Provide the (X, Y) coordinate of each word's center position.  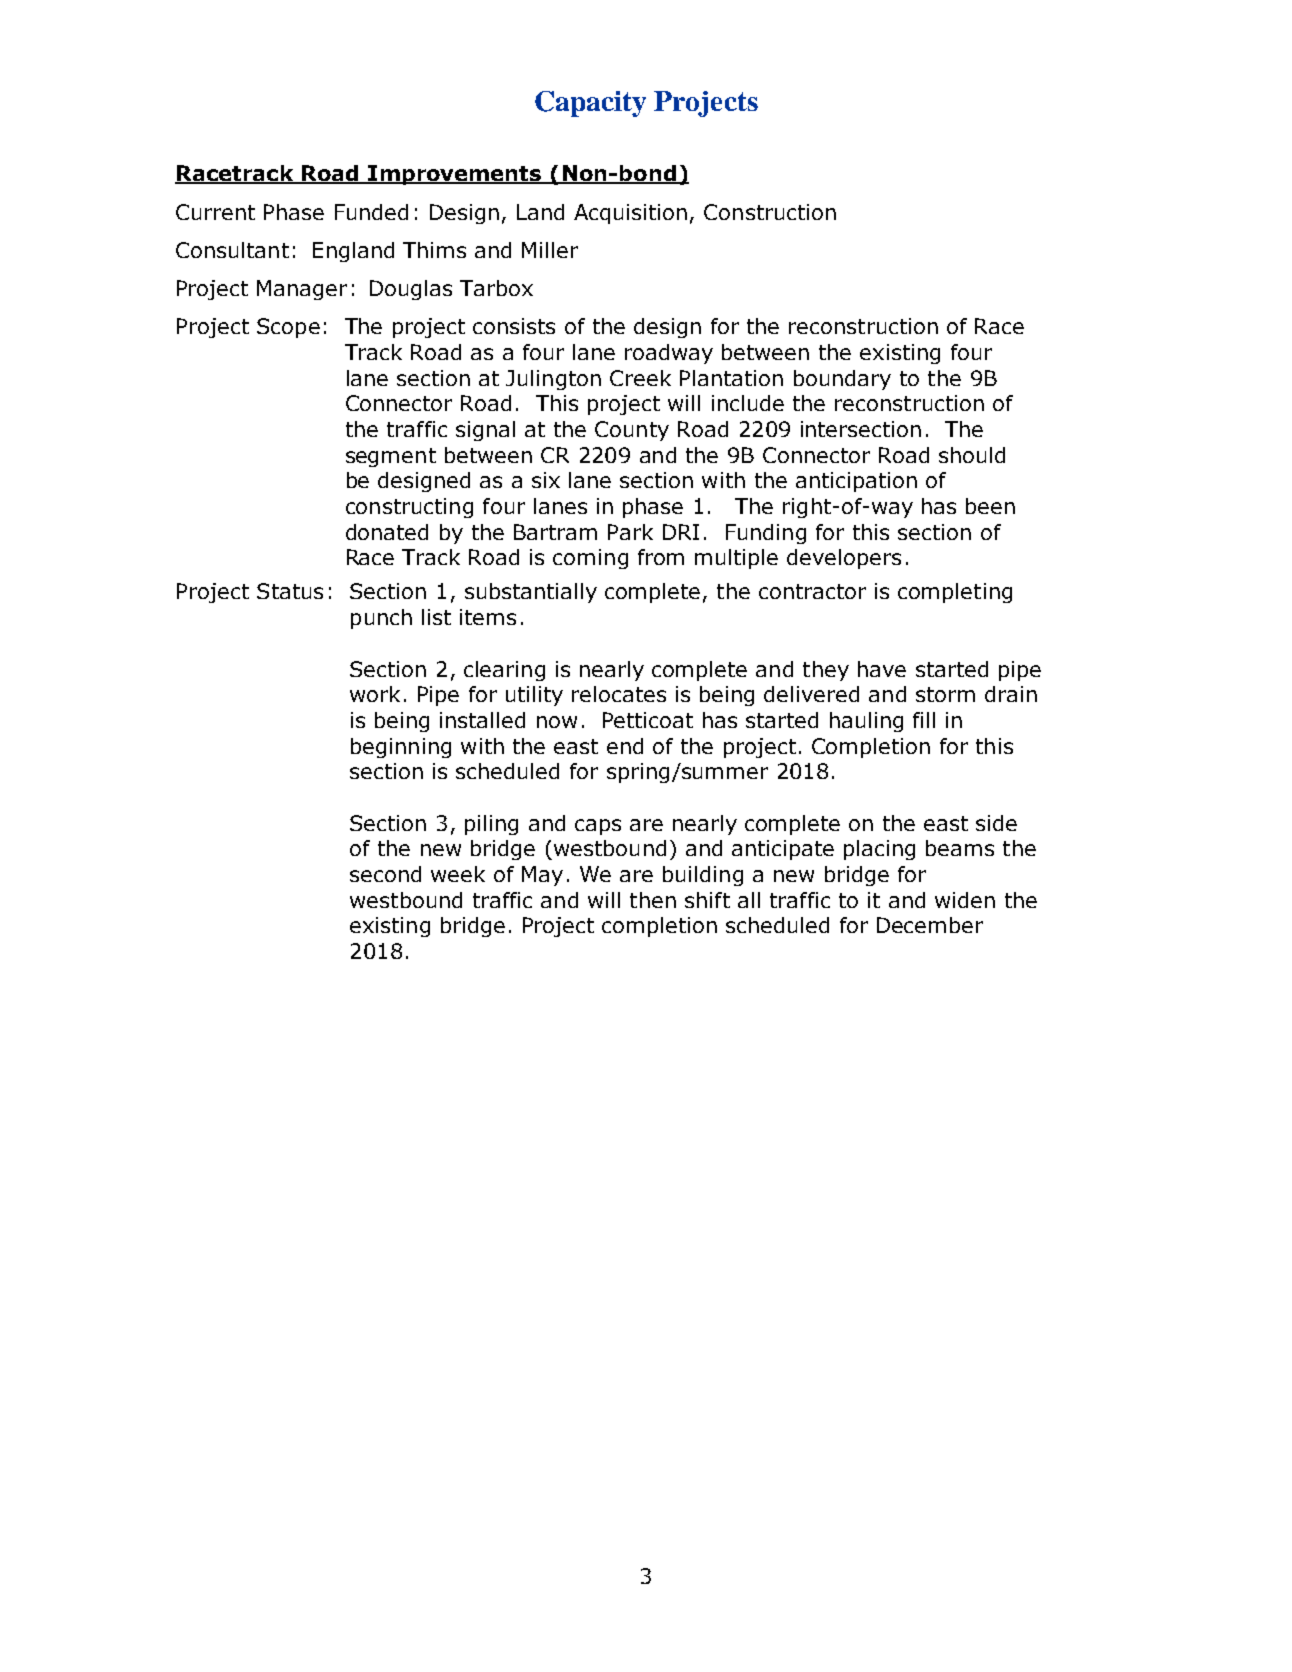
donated (387, 532)
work (375, 694)
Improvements (455, 175)
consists (514, 326)
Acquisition (630, 214)
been (990, 506)
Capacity (590, 104)
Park (630, 532)
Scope (288, 328)
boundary (842, 380)
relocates (619, 694)
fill (924, 720)
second (385, 874)
